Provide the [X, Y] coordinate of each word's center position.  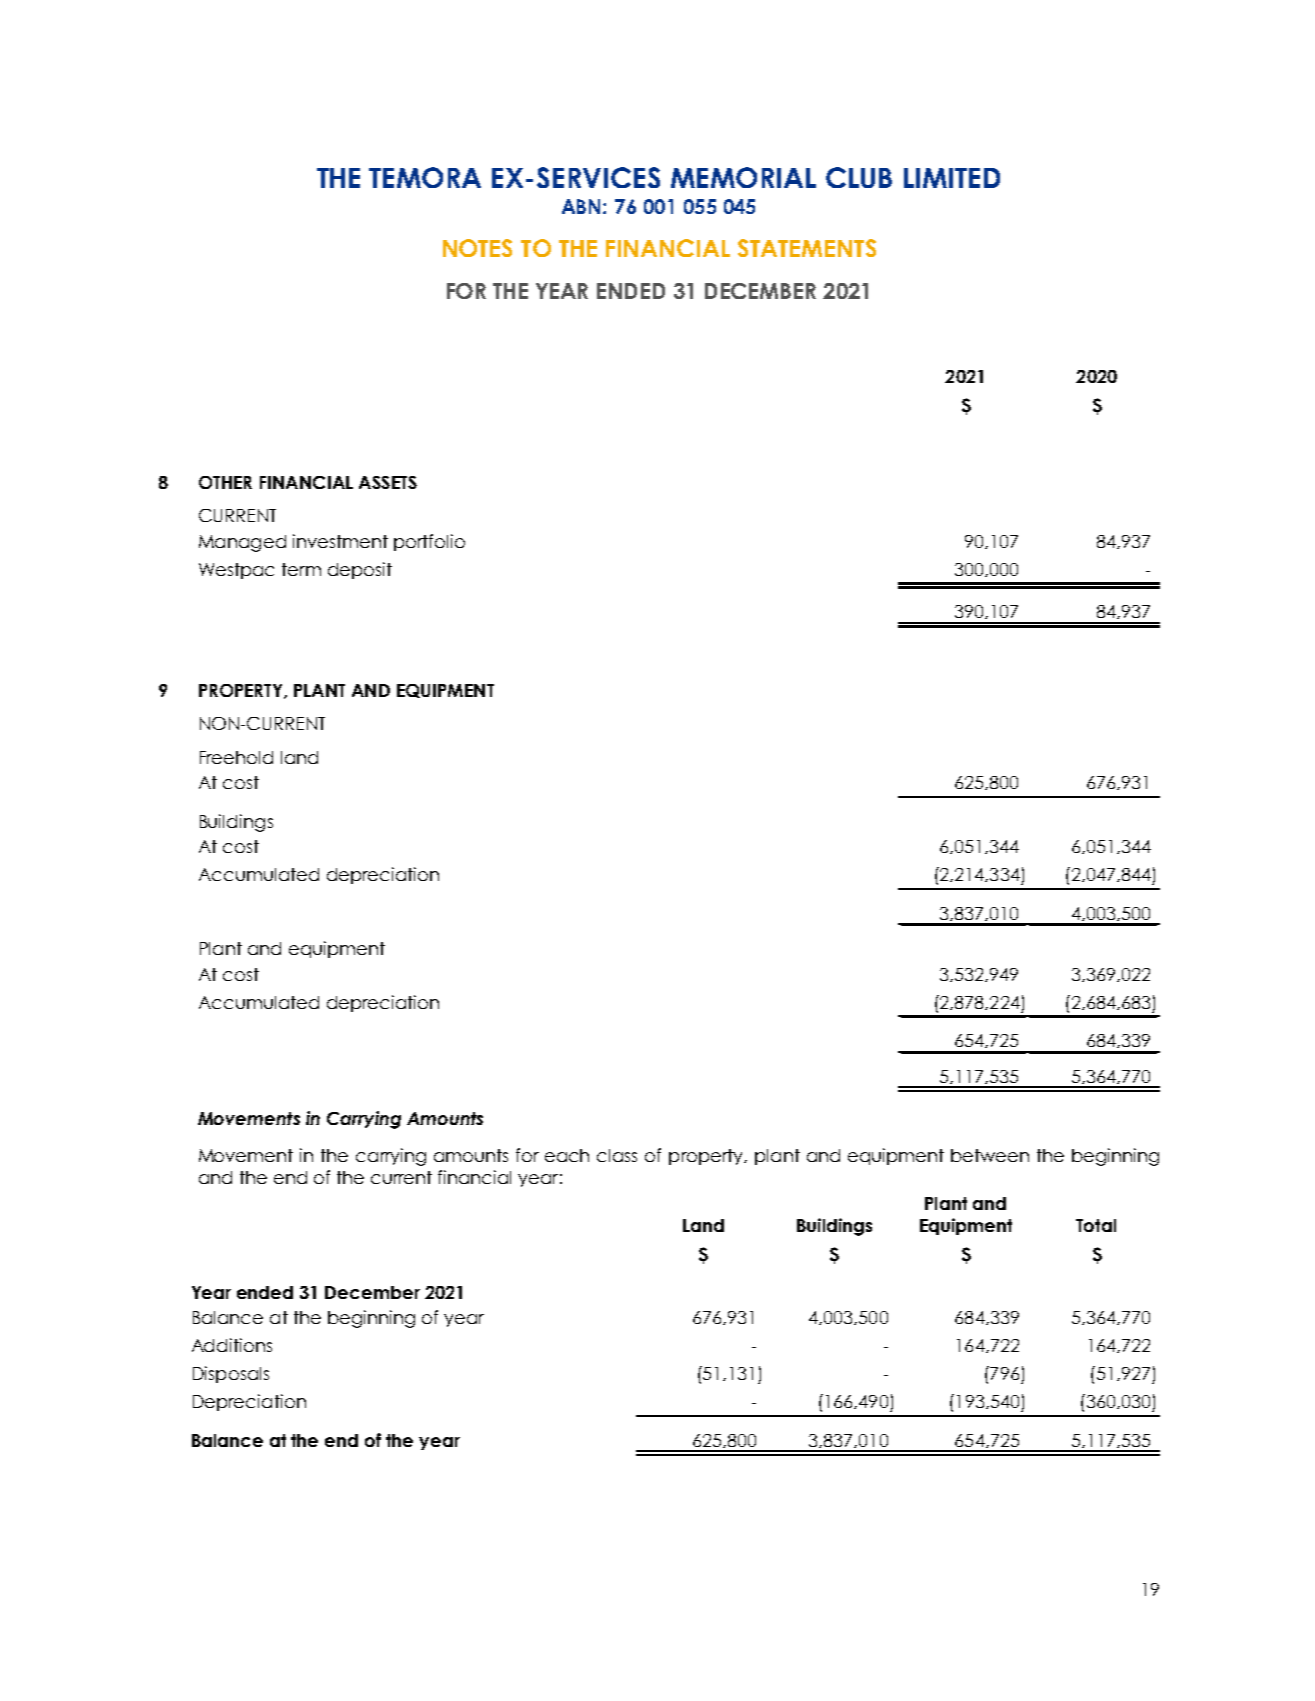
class [617, 1155]
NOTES [477, 248]
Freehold [236, 757]
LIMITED [952, 178]
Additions [232, 1345]
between [990, 1155]
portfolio [429, 542]
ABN [583, 206]
